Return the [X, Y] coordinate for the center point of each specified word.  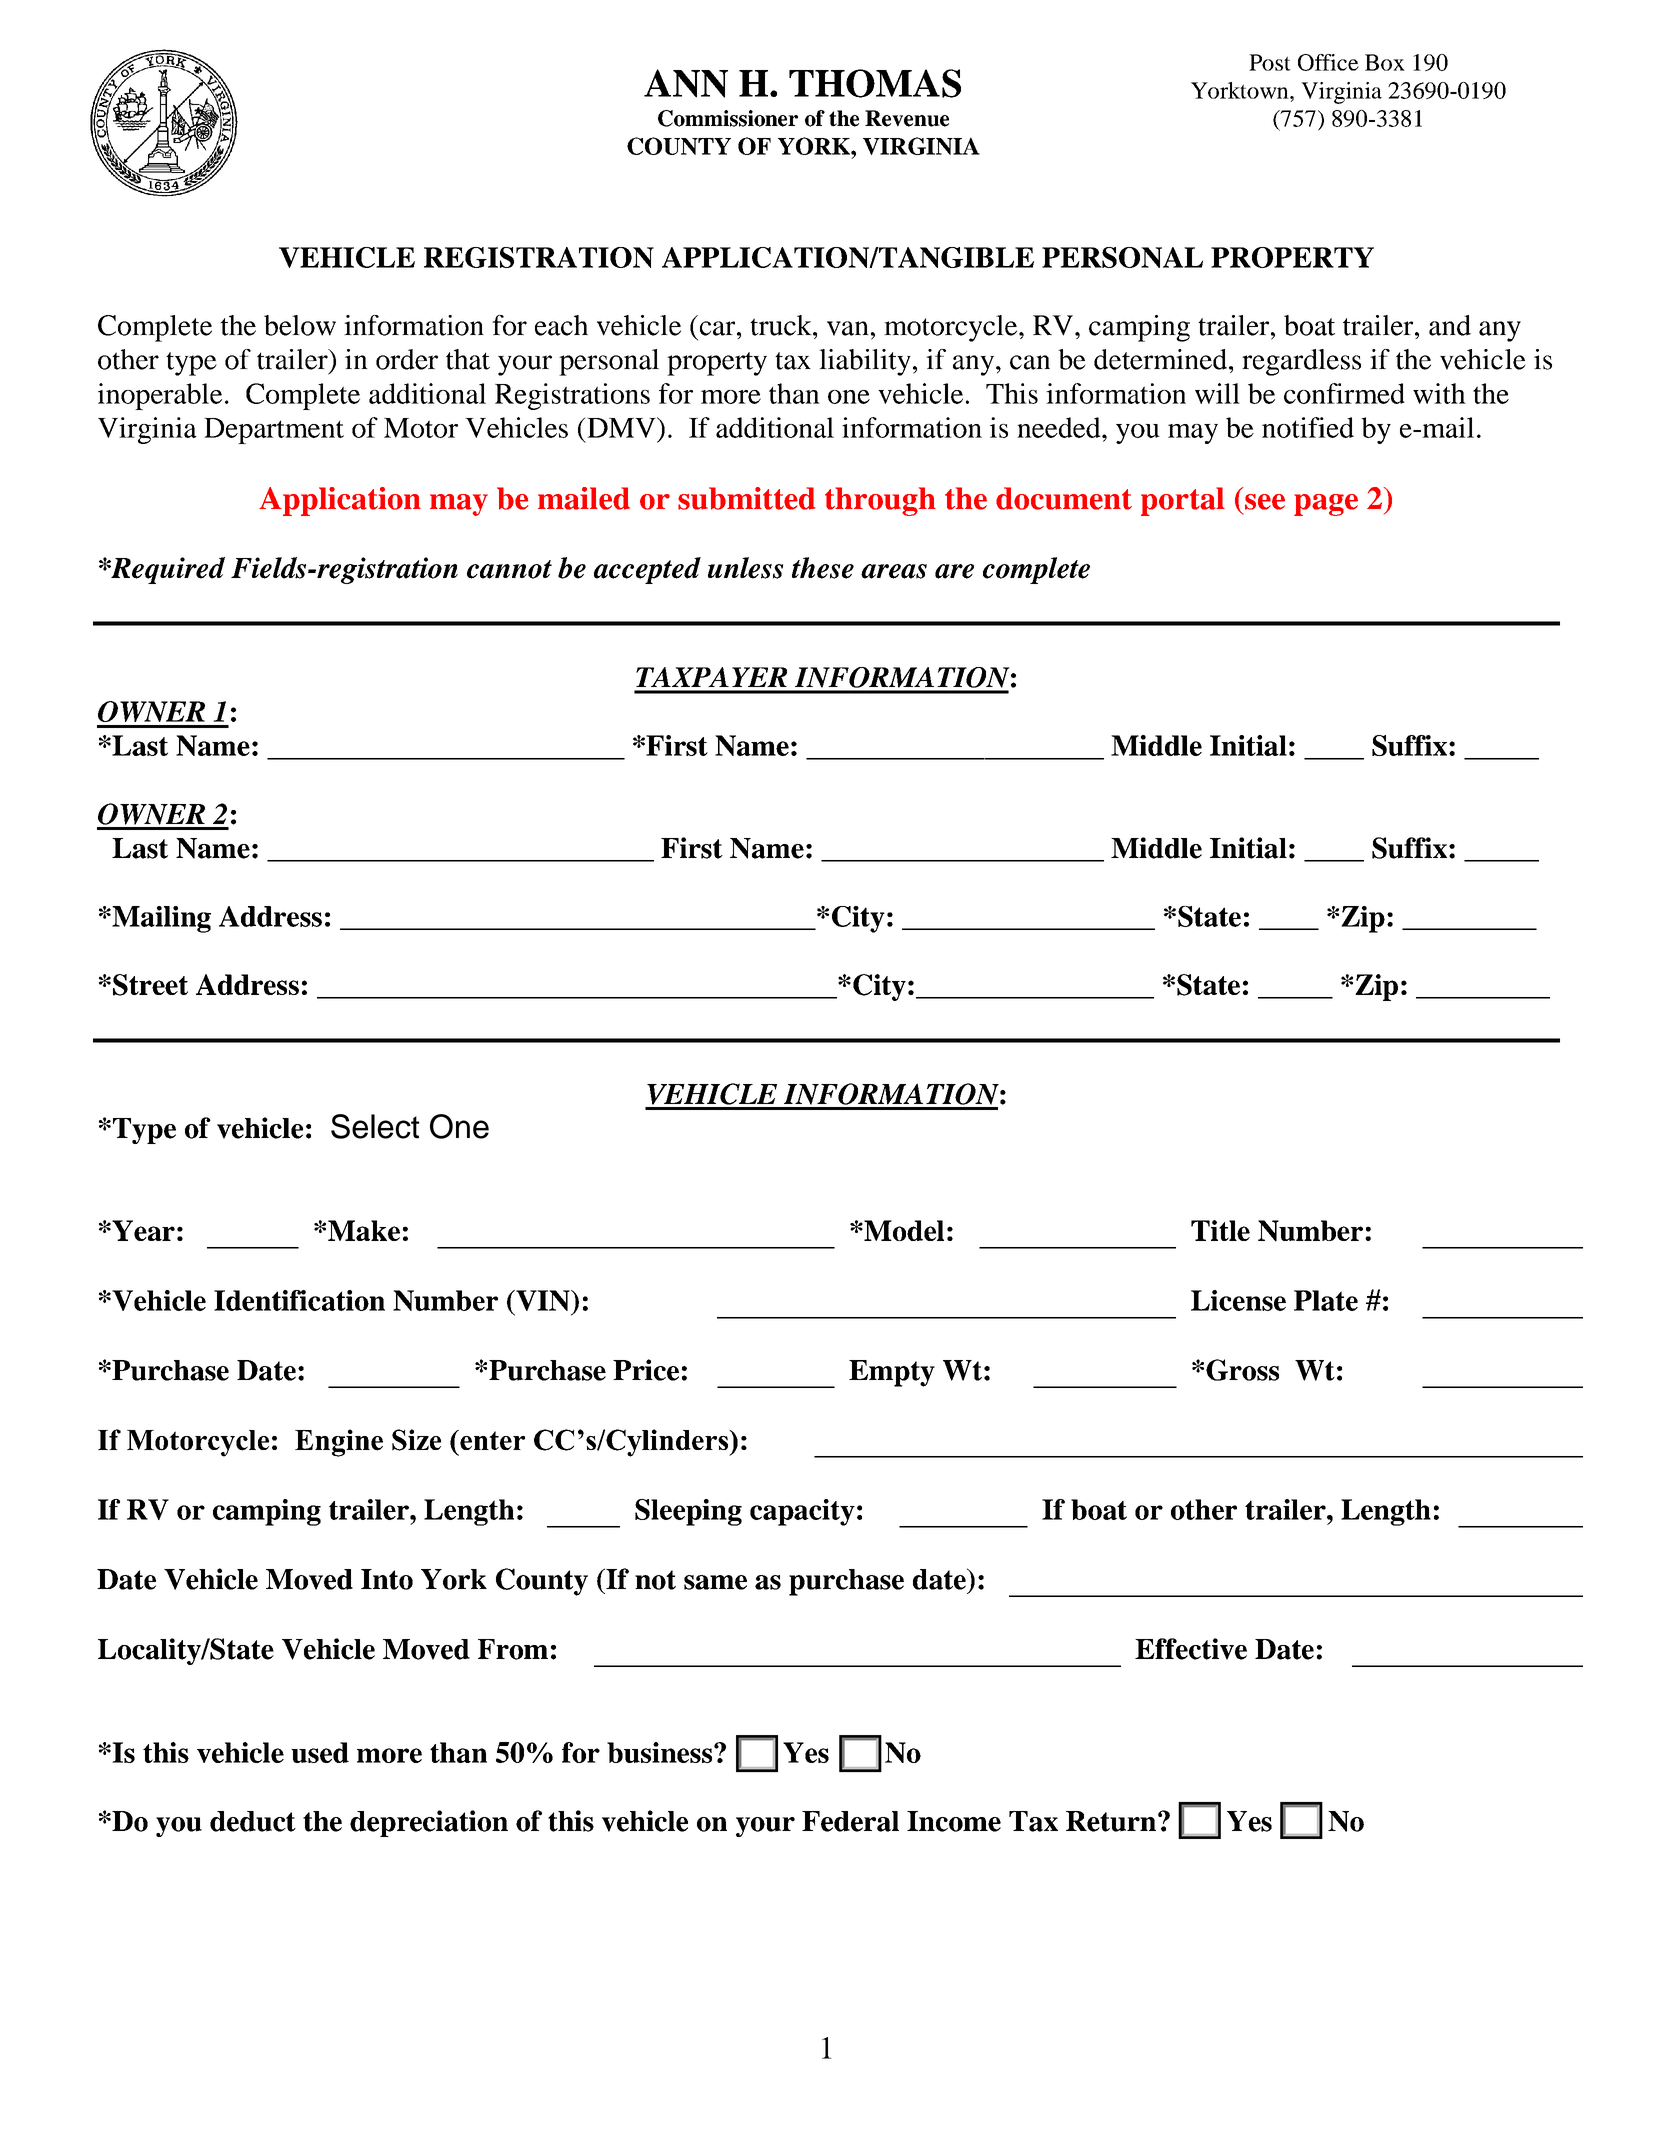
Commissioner [728, 118]
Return [1111, 1821]
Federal [850, 1821]
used [320, 1752]
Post [1270, 62]
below [300, 325]
